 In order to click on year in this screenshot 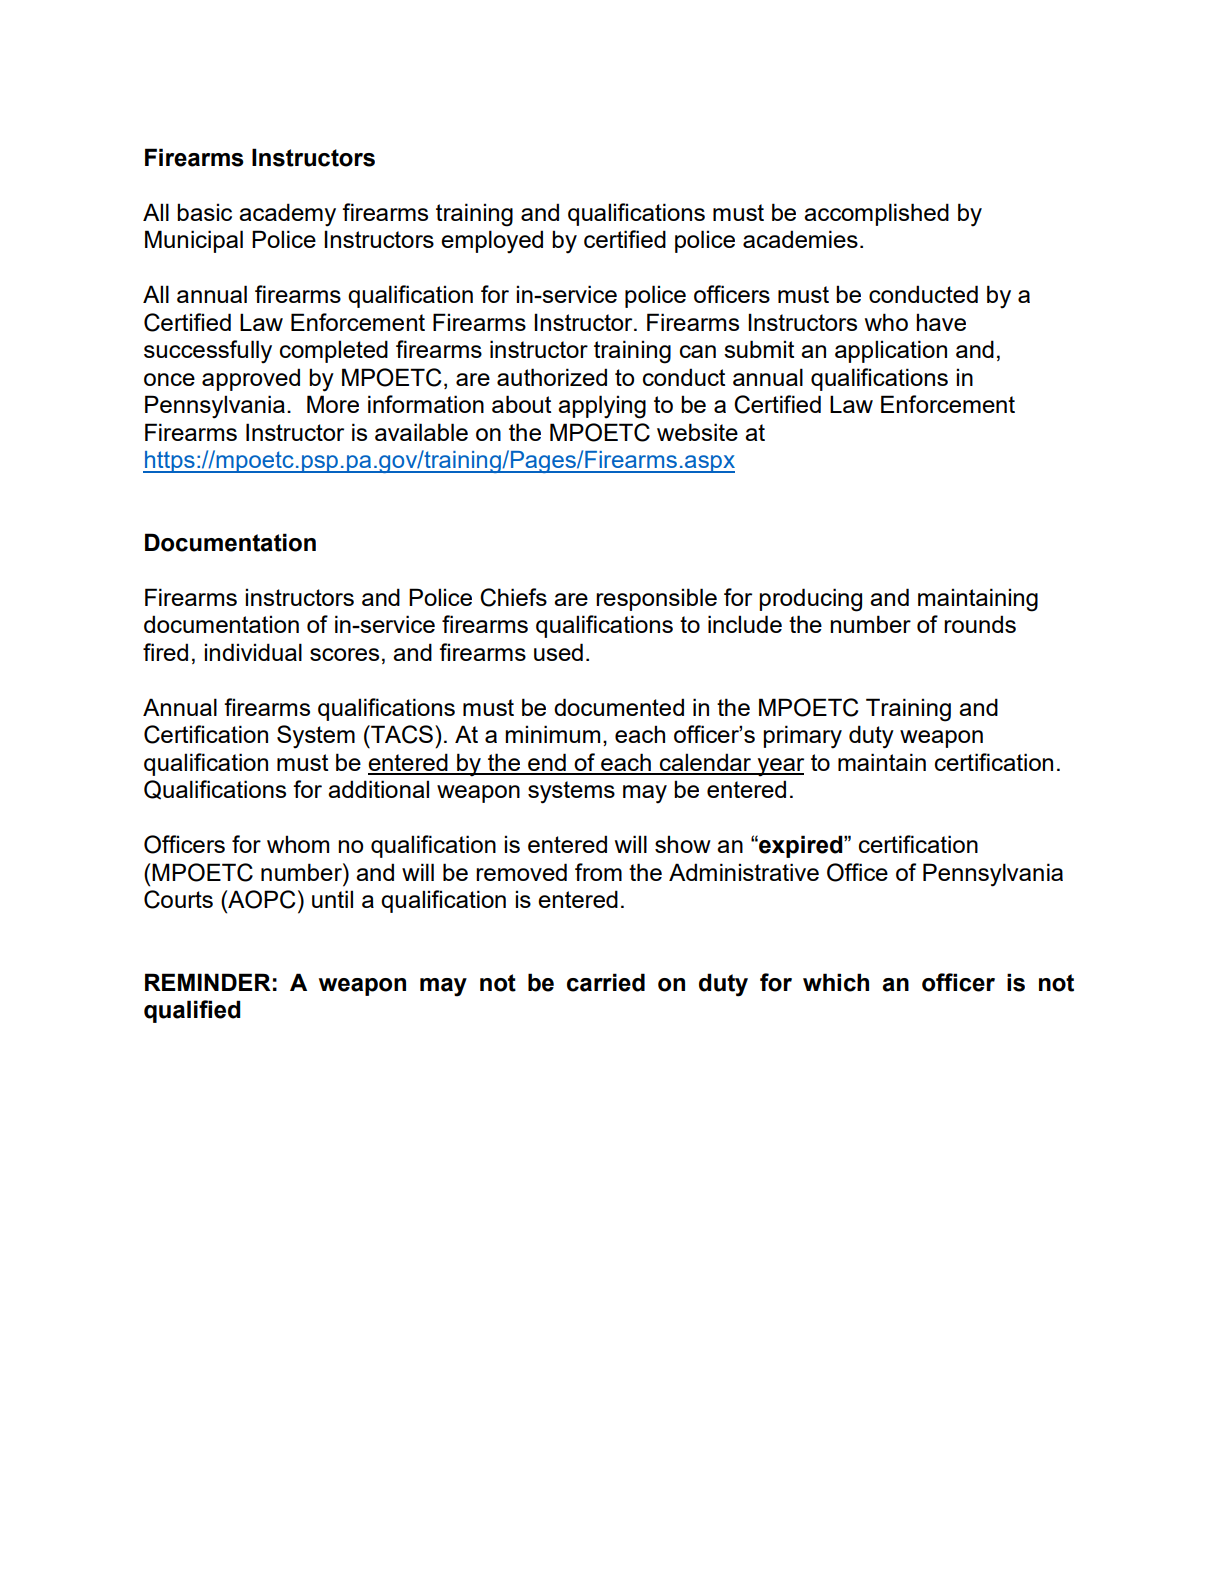, I will do `click(779, 767)`.
